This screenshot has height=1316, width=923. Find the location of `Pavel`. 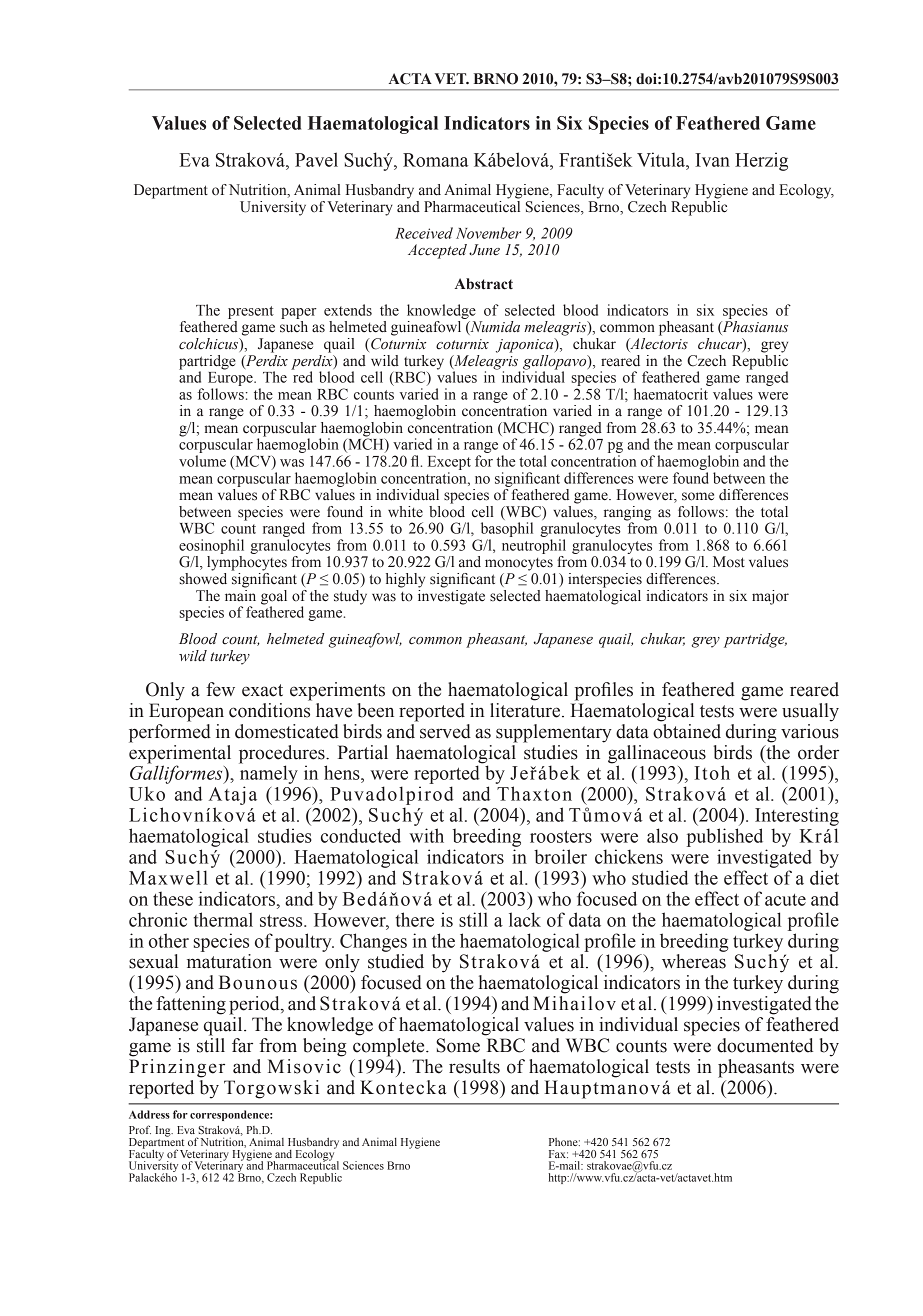

Pavel is located at coordinates (316, 159).
